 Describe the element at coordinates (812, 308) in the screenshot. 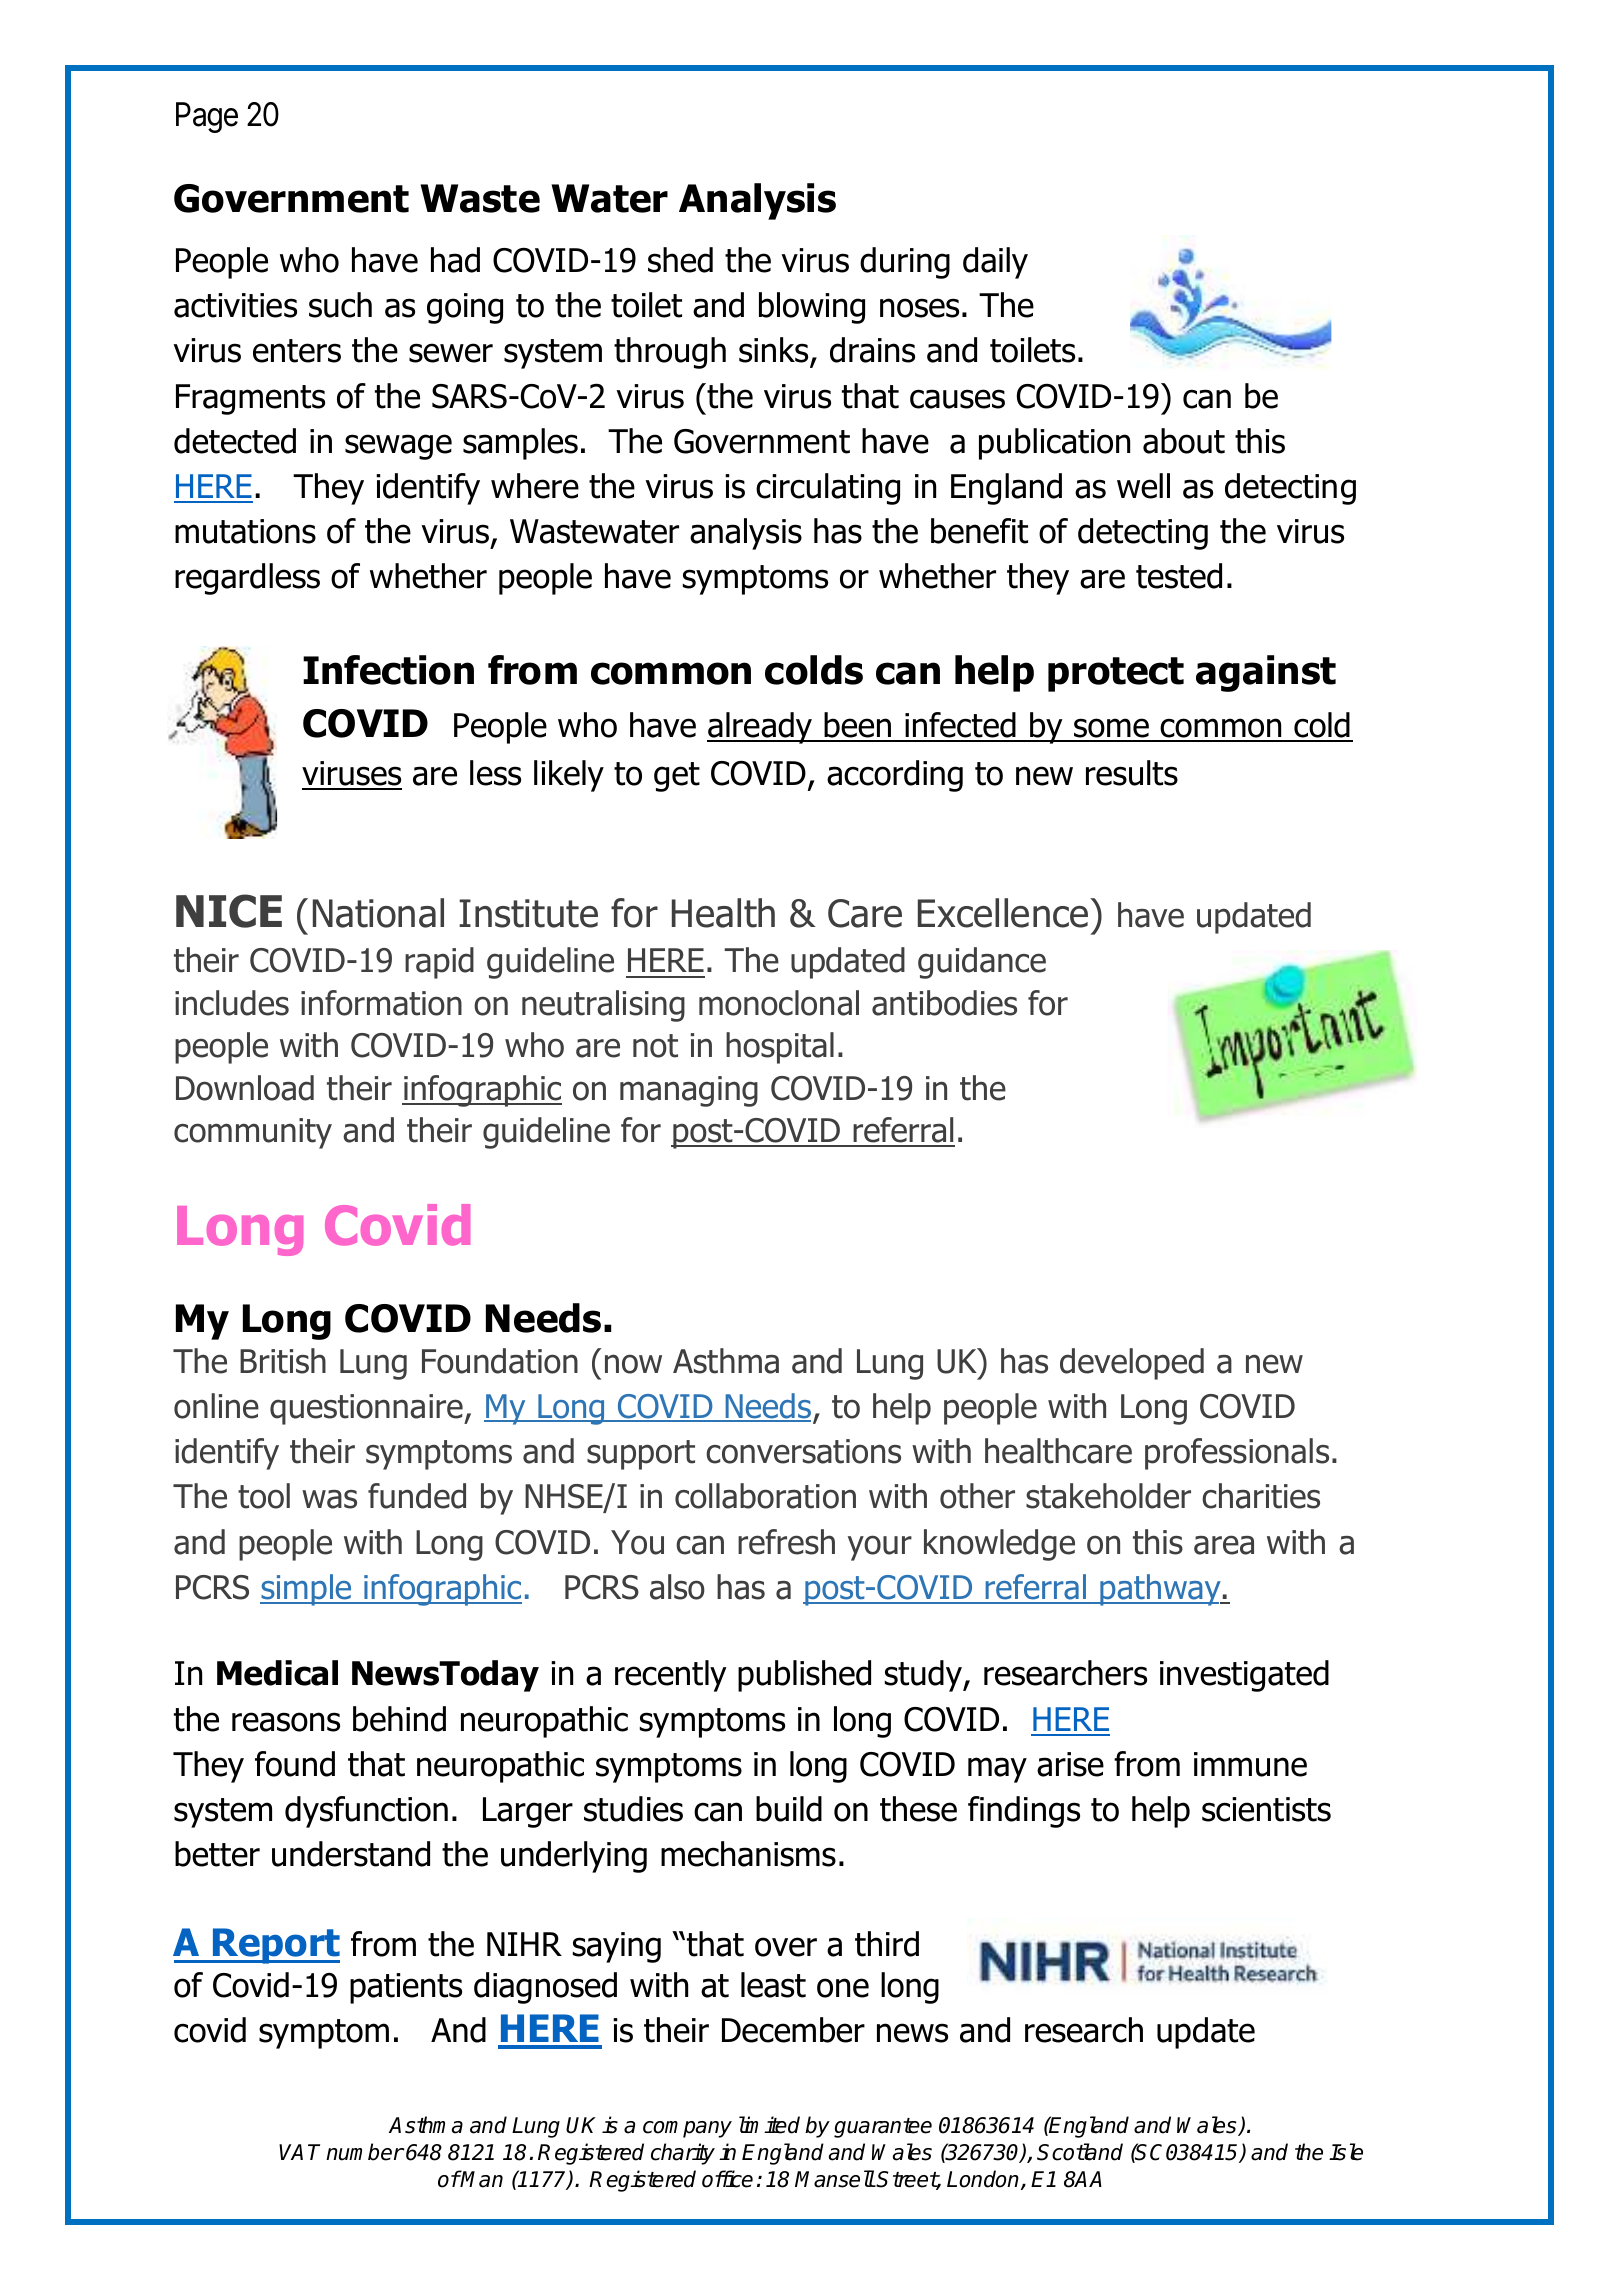

I see `blowing` at that location.
